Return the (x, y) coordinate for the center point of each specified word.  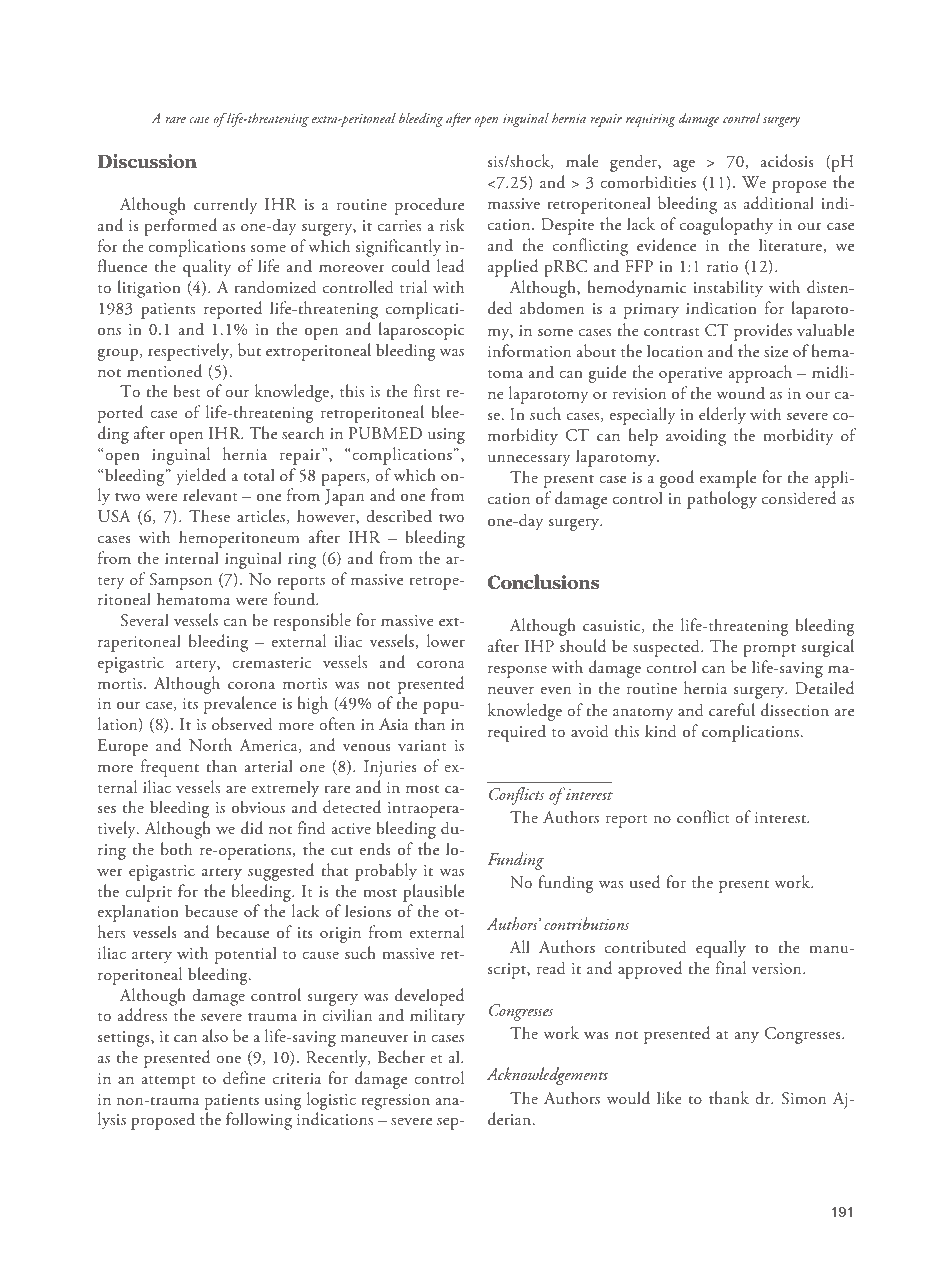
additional (779, 203)
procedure (429, 206)
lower (446, 641)
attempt (168, 1082)
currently (225, 206)
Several (145, 620)
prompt (769, 650)
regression (395, 1102)
